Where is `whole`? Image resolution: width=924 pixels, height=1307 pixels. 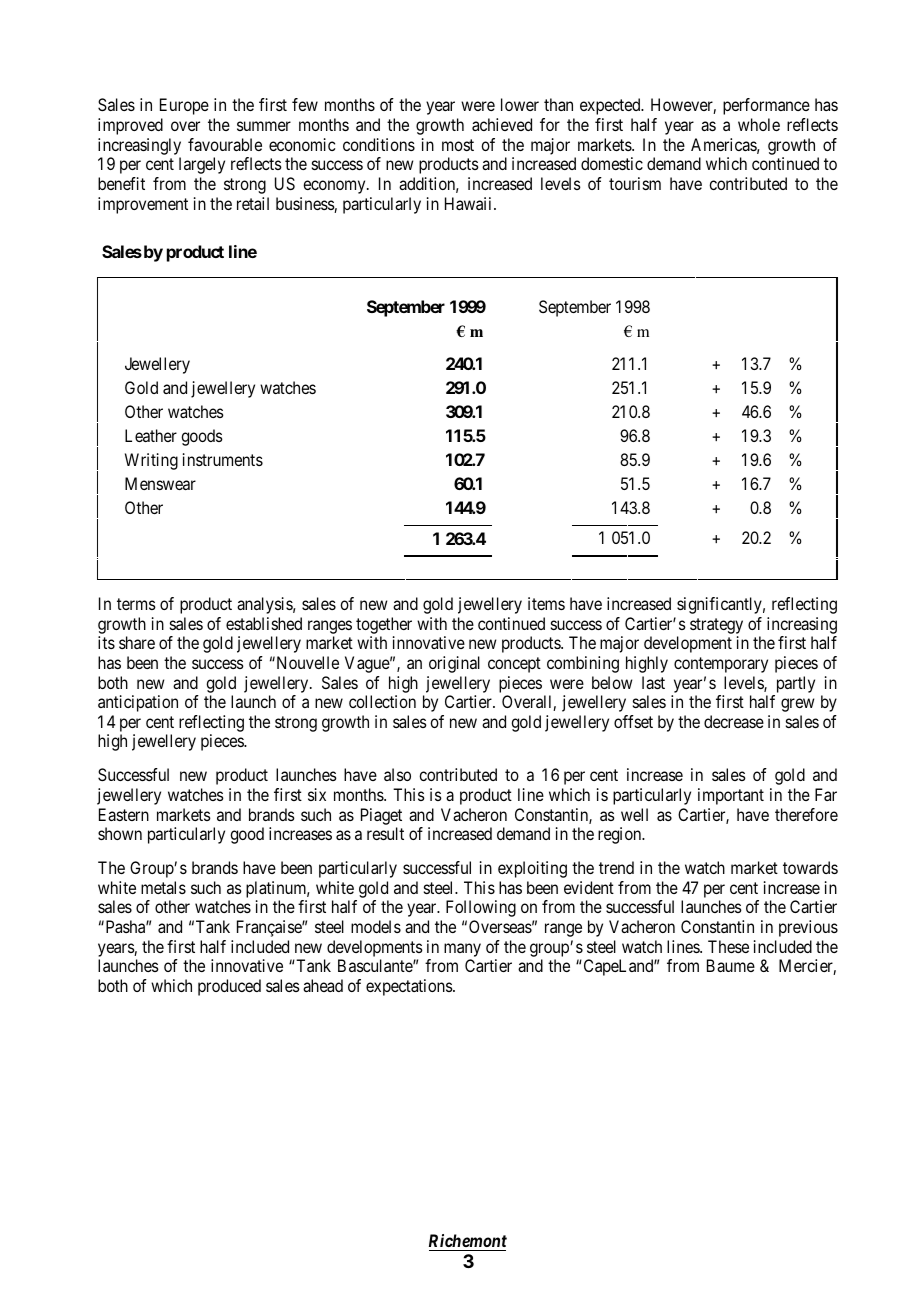
whole is located at coordinates (759, 124).
